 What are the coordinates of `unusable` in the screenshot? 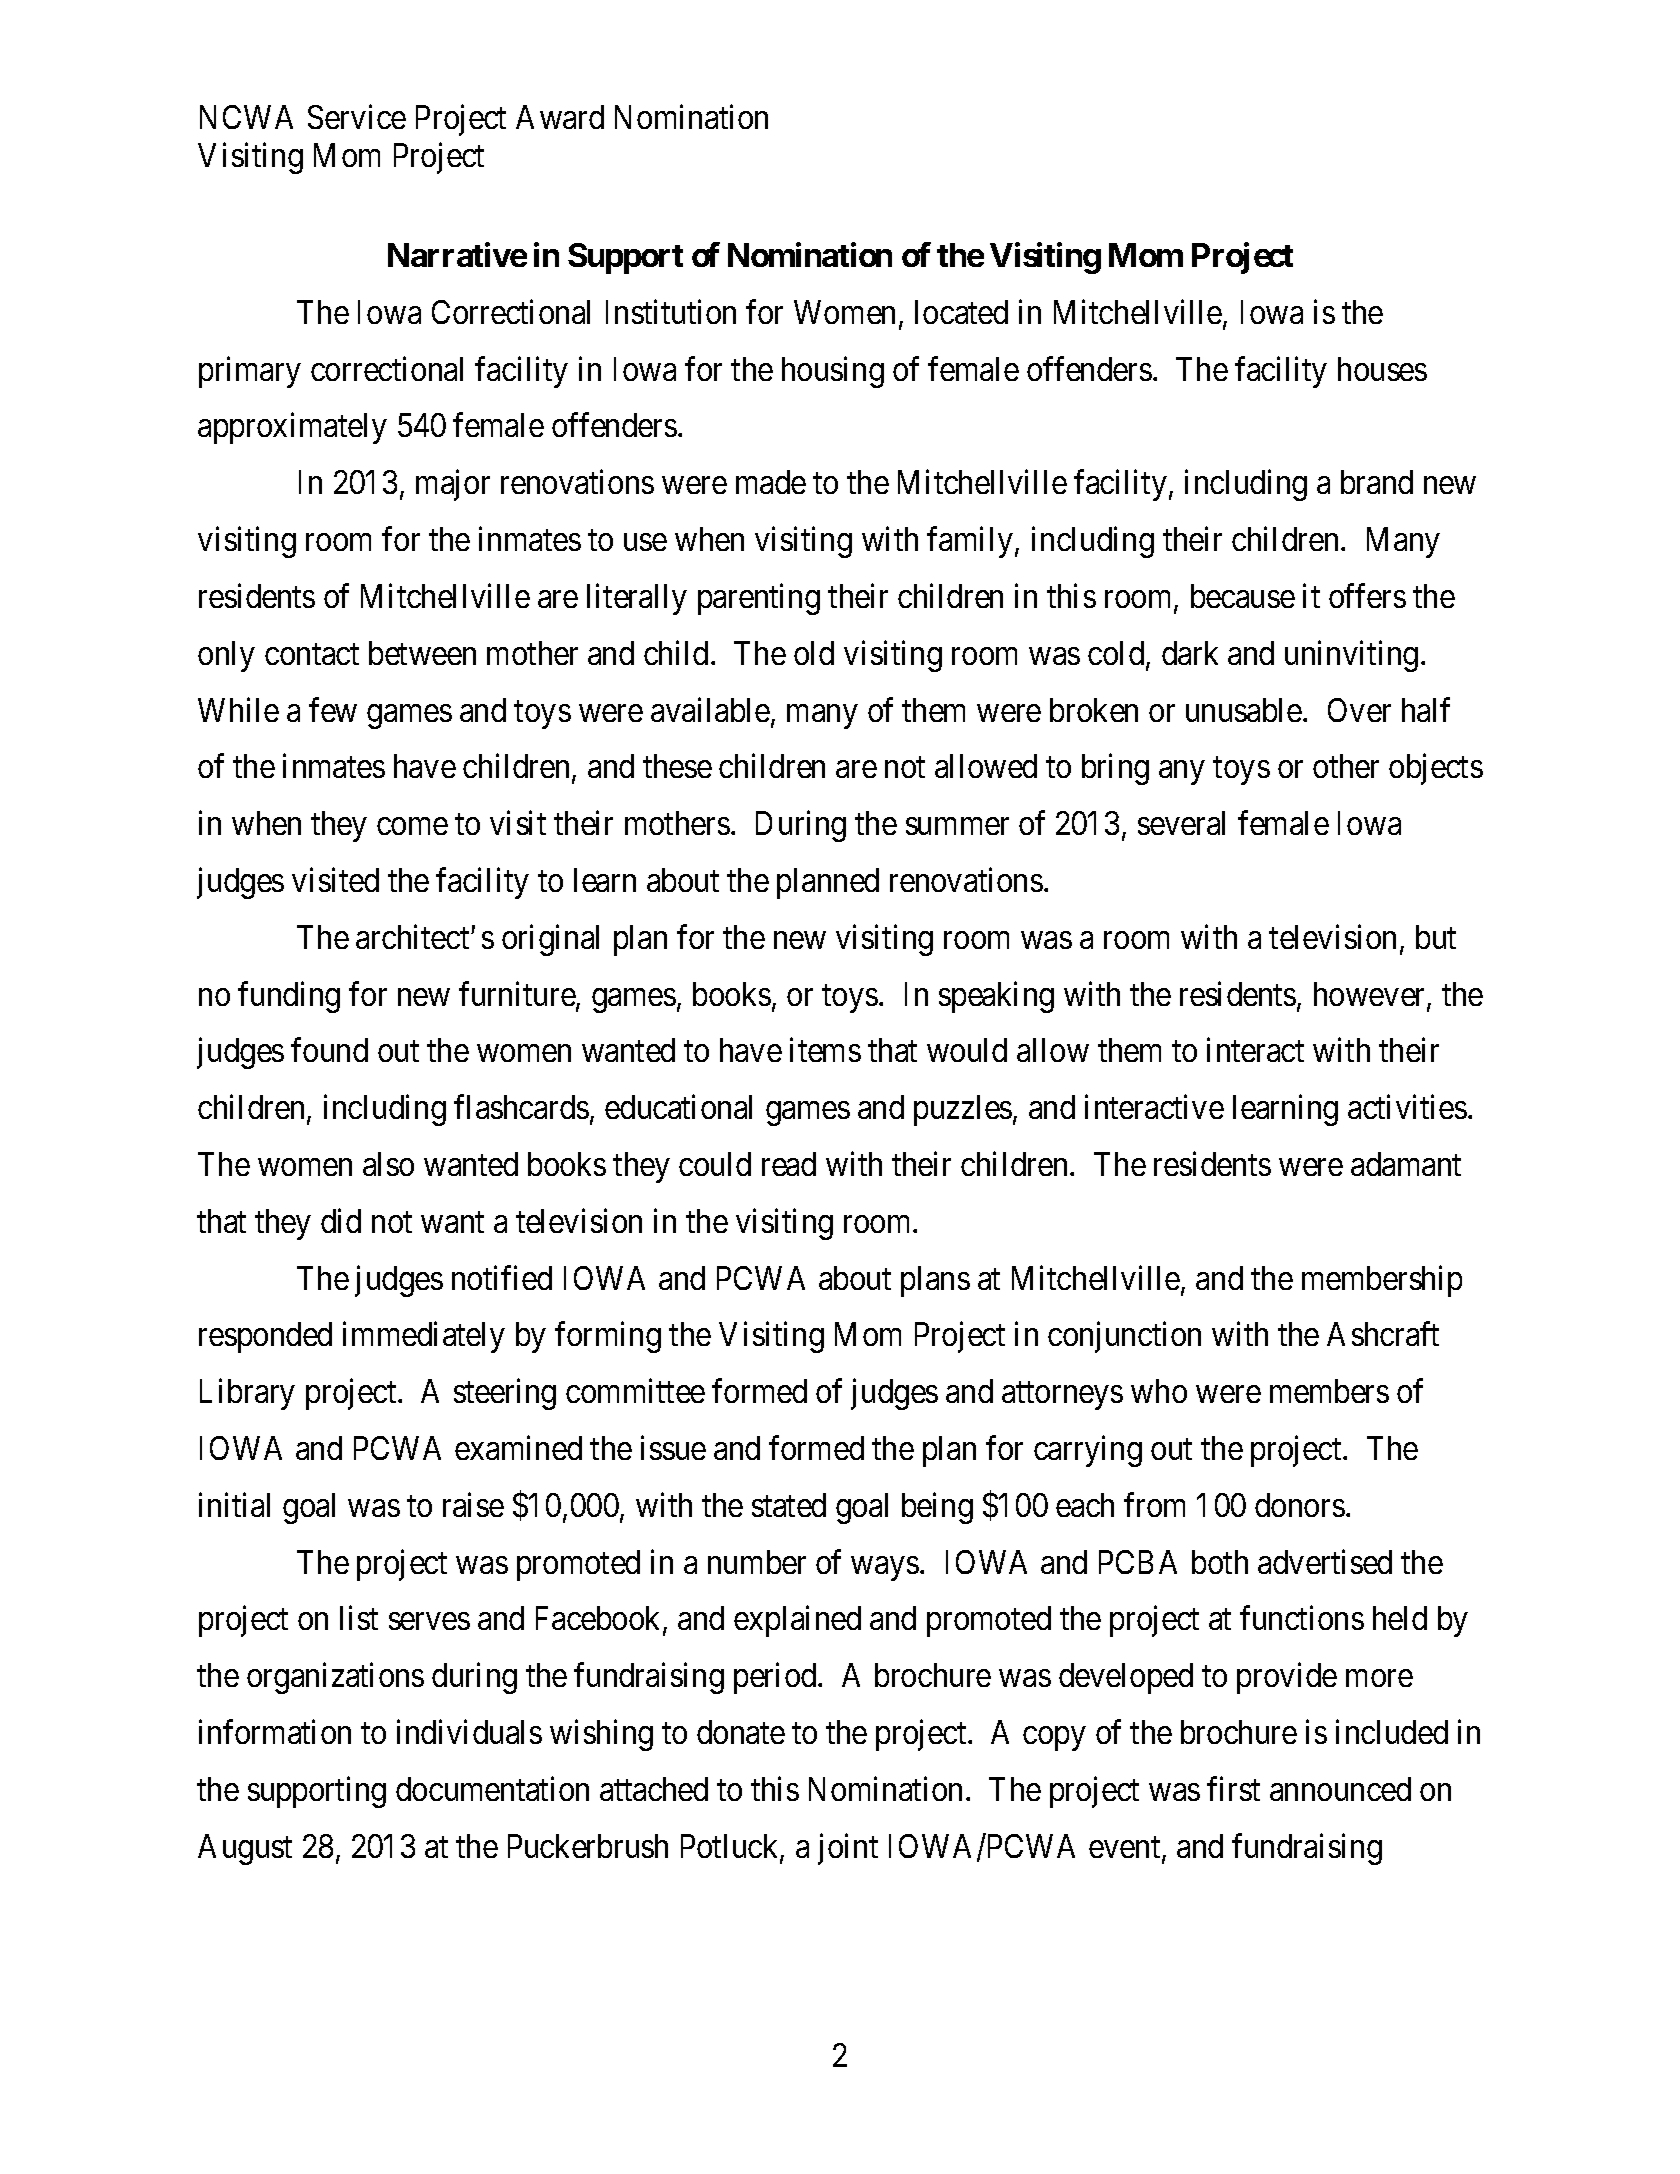 It's located at (1244, 710).
